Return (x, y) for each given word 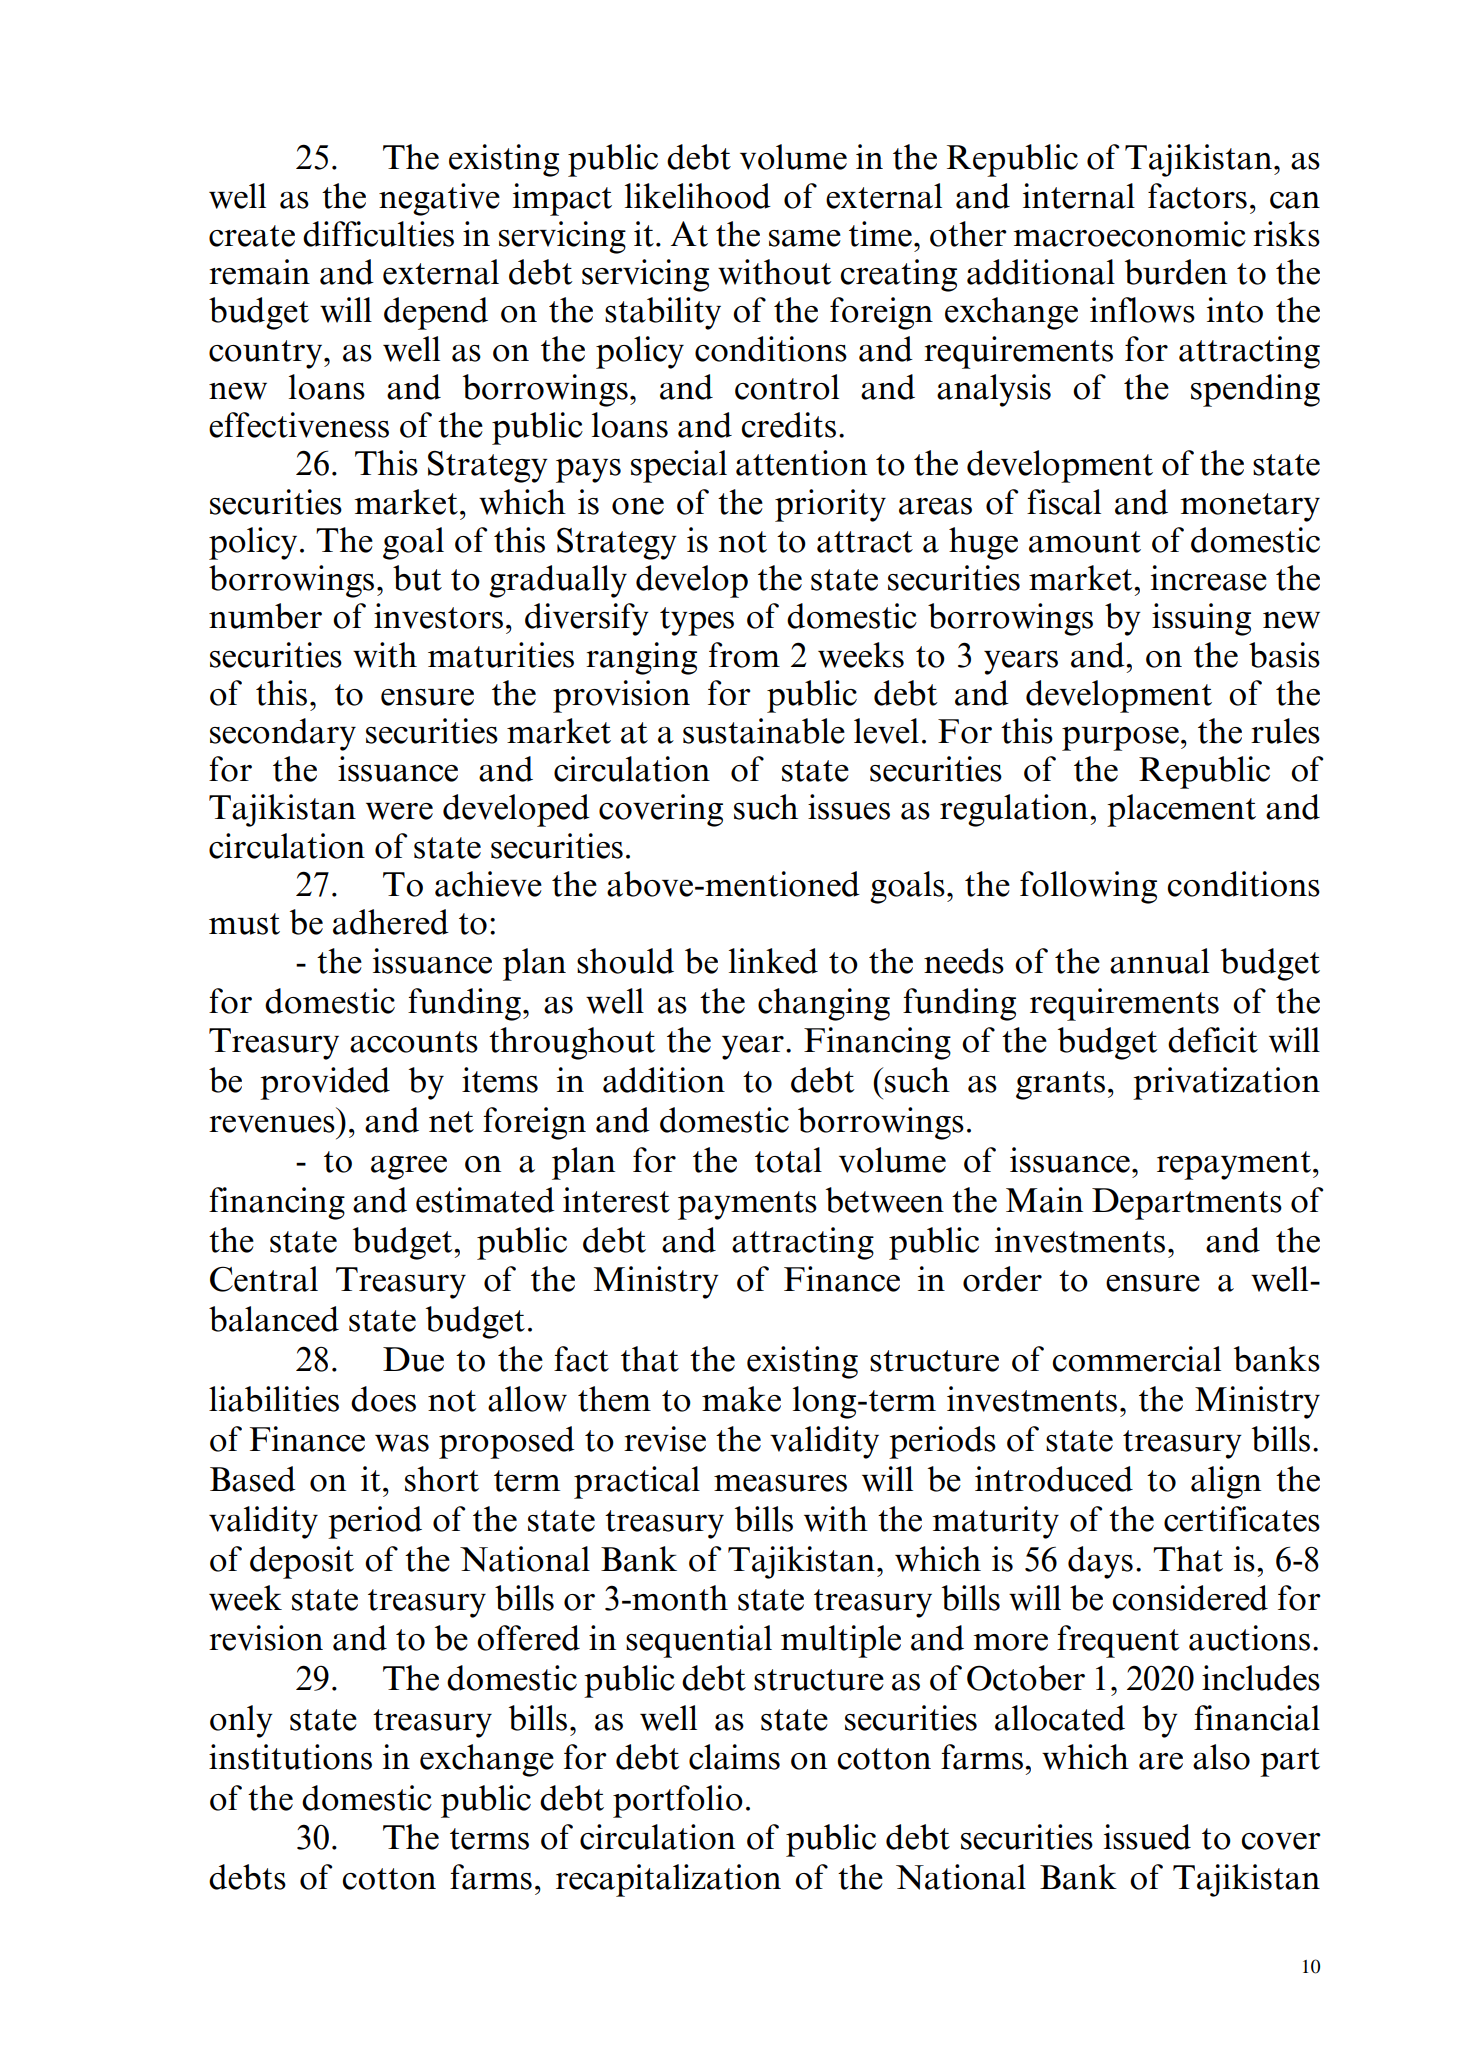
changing (824, 1004)
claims (734, 1757)
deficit (1213, 1040)
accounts (414, 1042)
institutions (290, 1757)
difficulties (378, 234)
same (805, 238)
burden (1176, 272)
